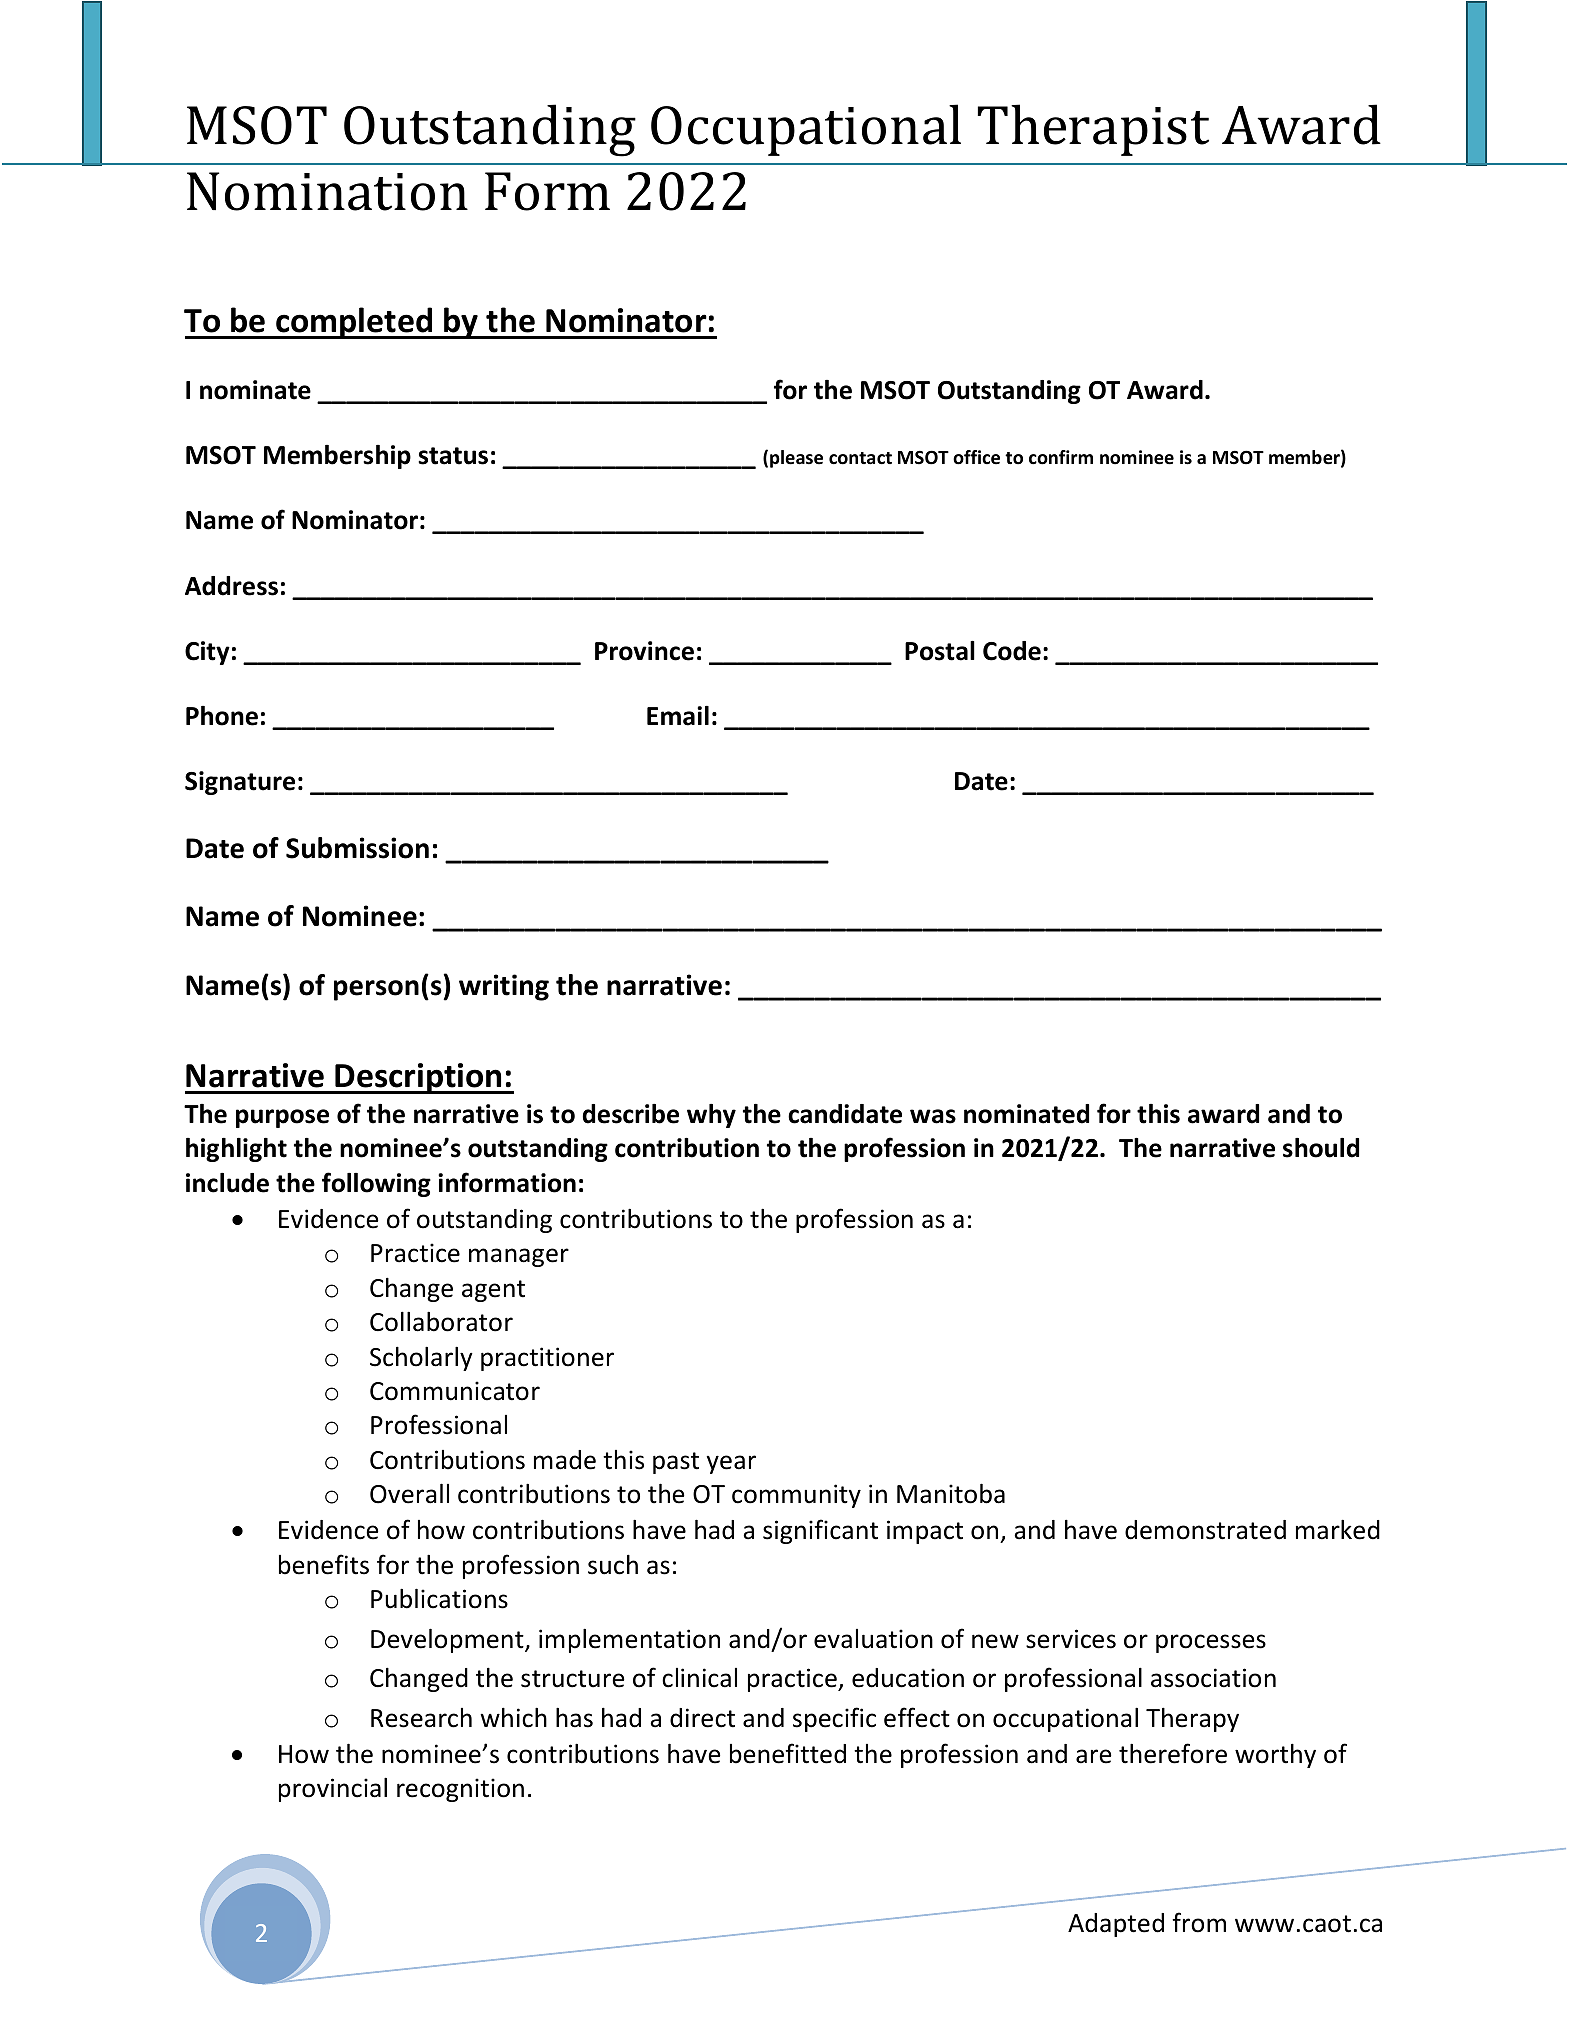 The width and height of the image is (1569, 2031). I want to click on Therapist, so click(1093, 130).
